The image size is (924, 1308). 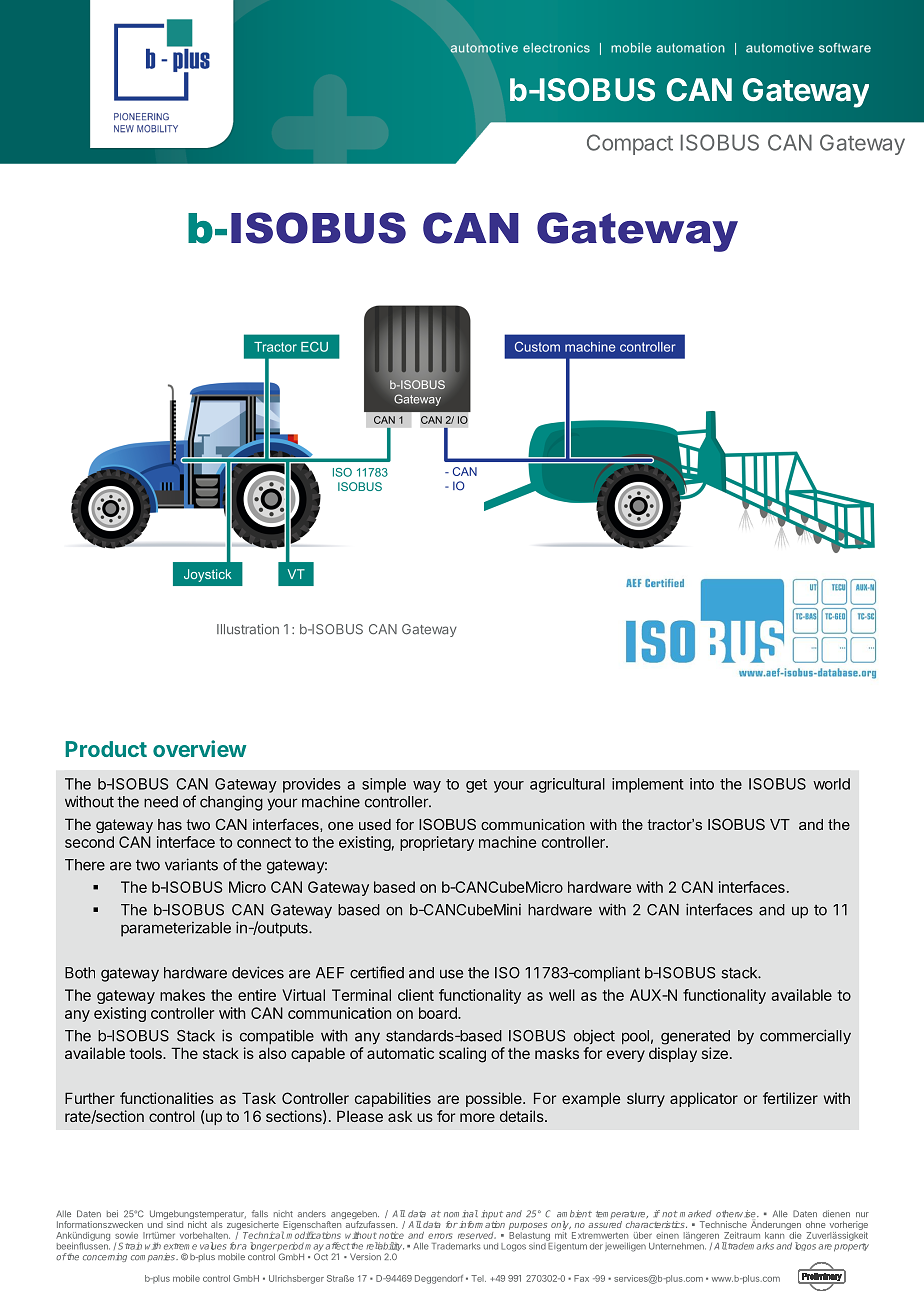 What do you see at coordinates (831, 784) in the page?
I see `world` at bounding box center [831, 784].
